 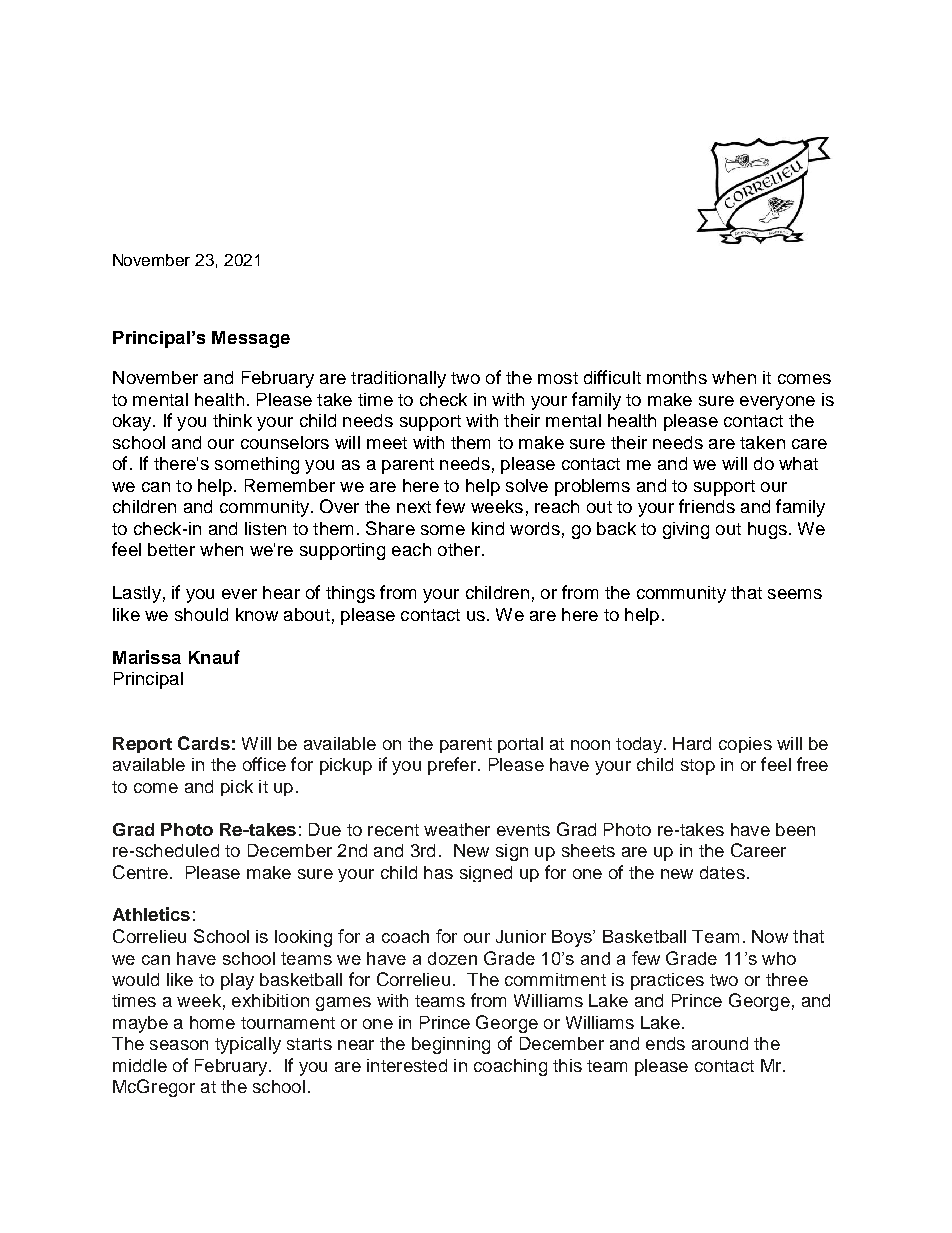 I want to click on typically, so click(x=248, y=1045).
